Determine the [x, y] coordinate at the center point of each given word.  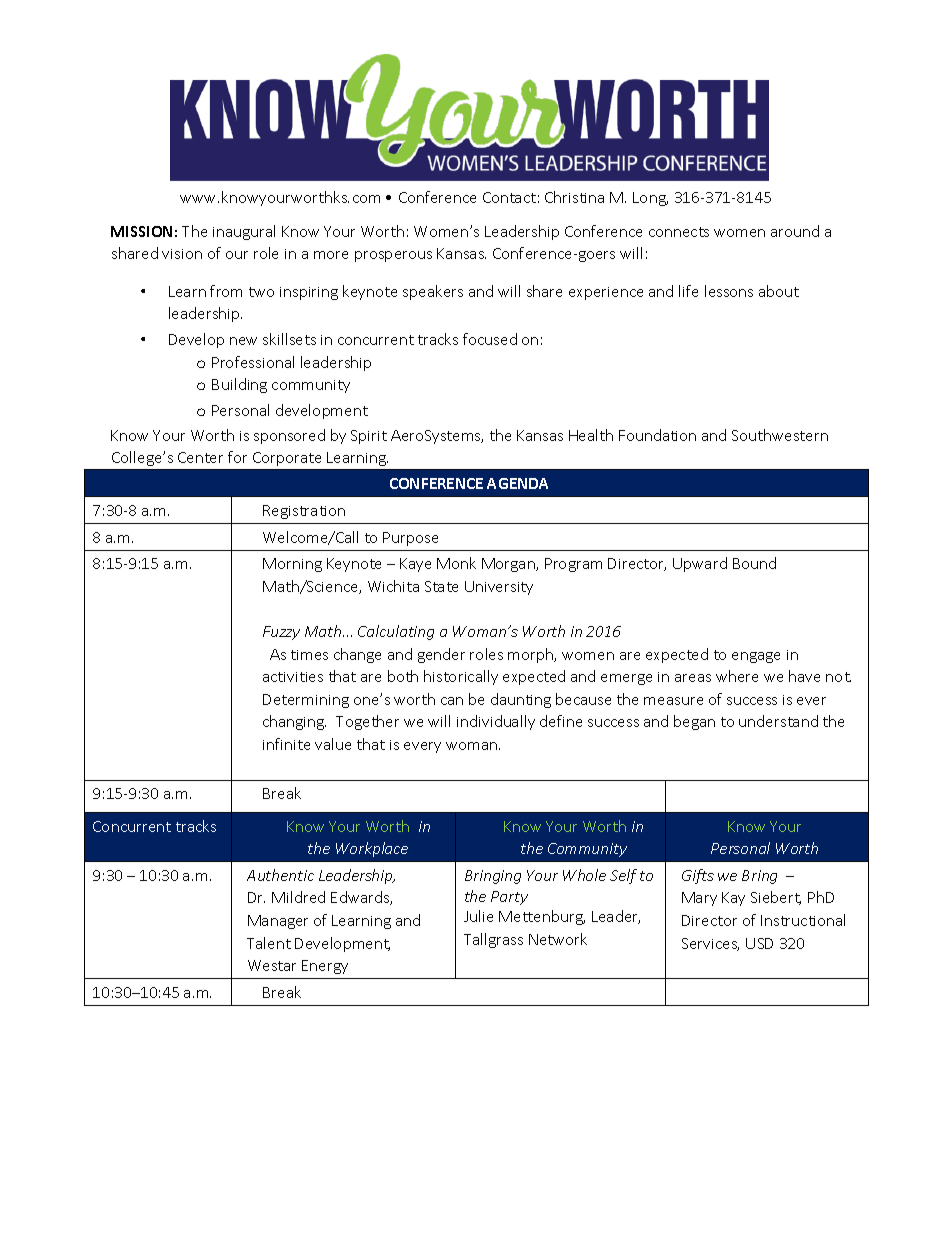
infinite [286, 744]
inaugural [244, 232]
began [694, 722]
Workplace [372, 849]
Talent [269, 943]
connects [679, 232]
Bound [754, 563]
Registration [304, 512]
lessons [729, 291]
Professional [253, 362]
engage [756, 657]
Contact [509, 197]
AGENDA [517, 483]
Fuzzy [281, 633]
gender [441, 655]
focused [490, 339]
